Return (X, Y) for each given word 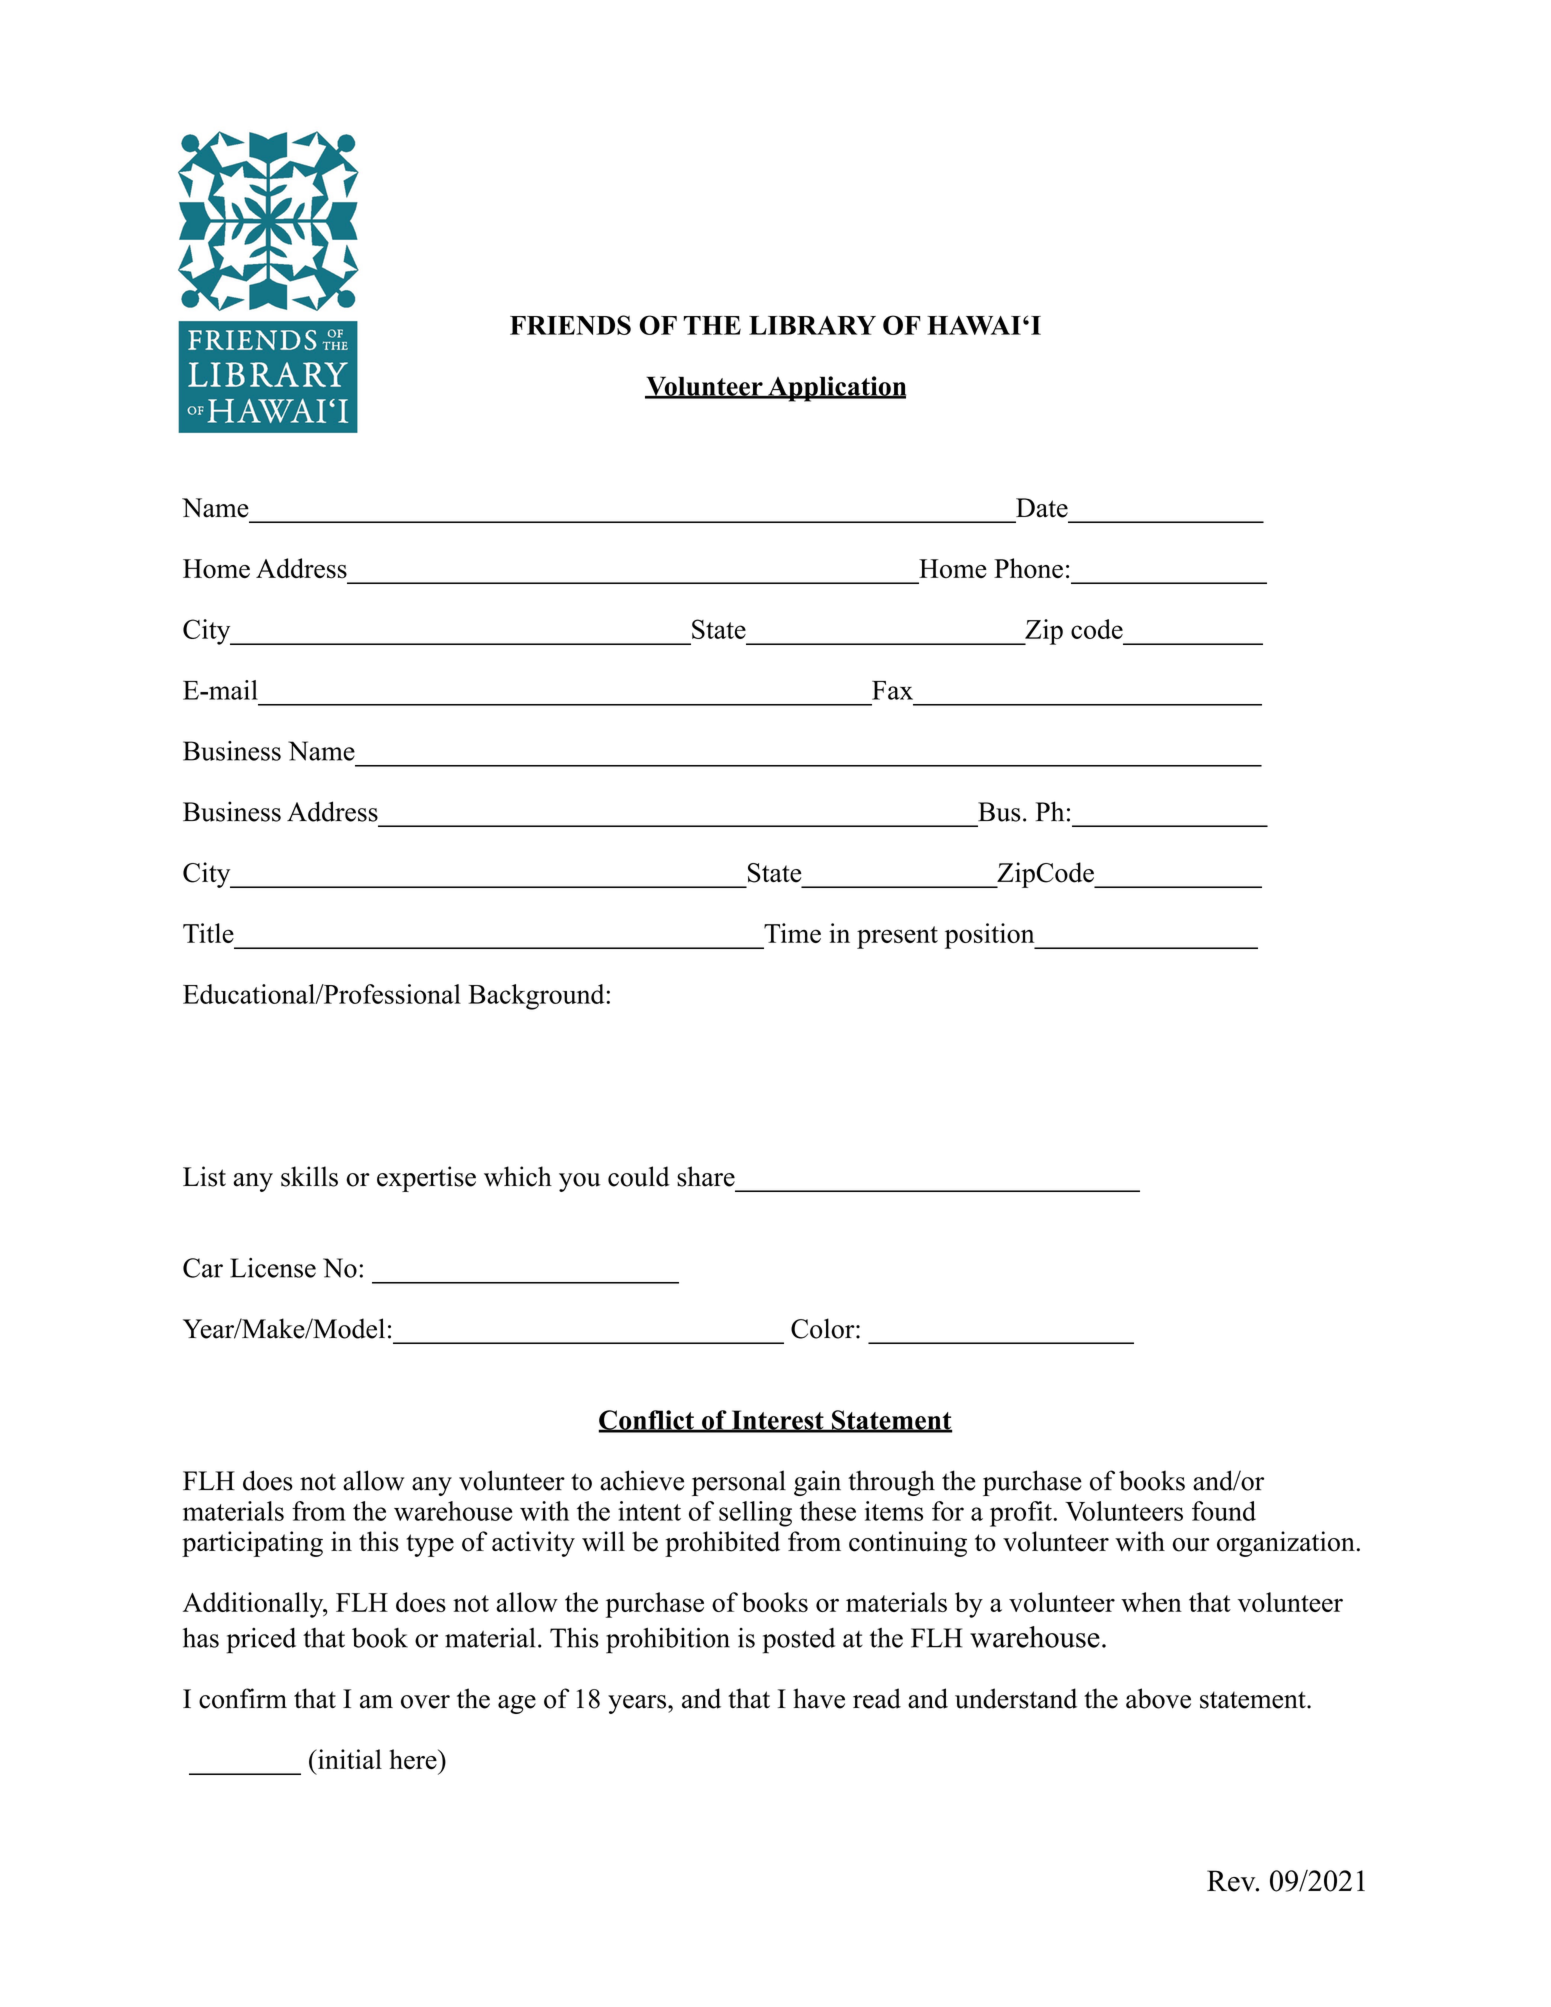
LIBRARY (812, 325)
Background (538, 997)
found (1224, 1511)
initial (349, 1759)
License (273, 1268)
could (639, 1176)
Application (836, 389)
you (580, 1182)
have (819, 1698)
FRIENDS (570, 325)
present (897, 937)
